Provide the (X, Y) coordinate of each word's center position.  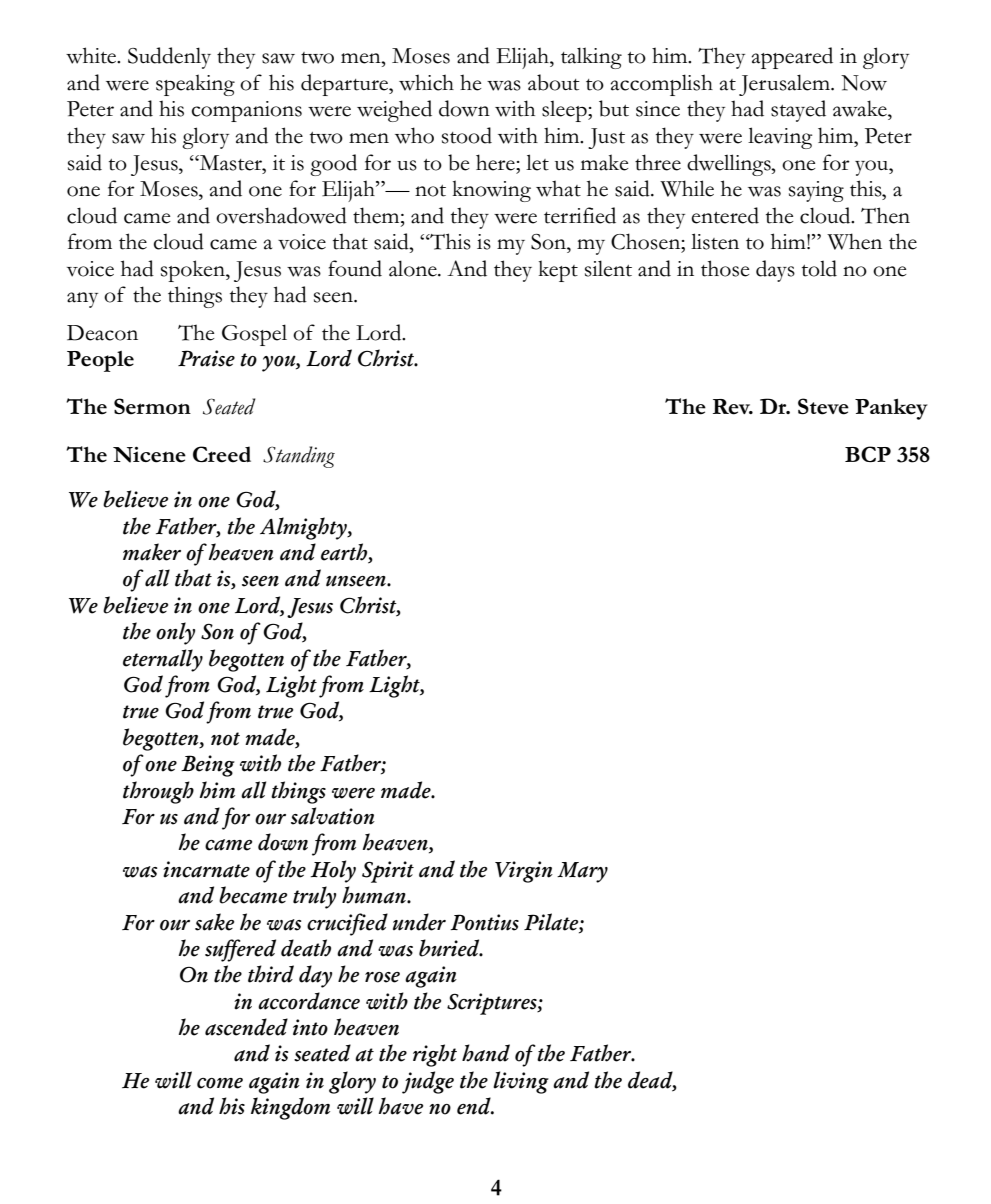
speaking (195, 85)
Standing (299, 457)
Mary (582, 872)
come (220, 1083)
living (521, 1082)
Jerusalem (785, 85)
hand (486, 1053)
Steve (823, 406)
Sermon (152, 406)
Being (208, 766)
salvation (333, 816)
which (426, 82)
